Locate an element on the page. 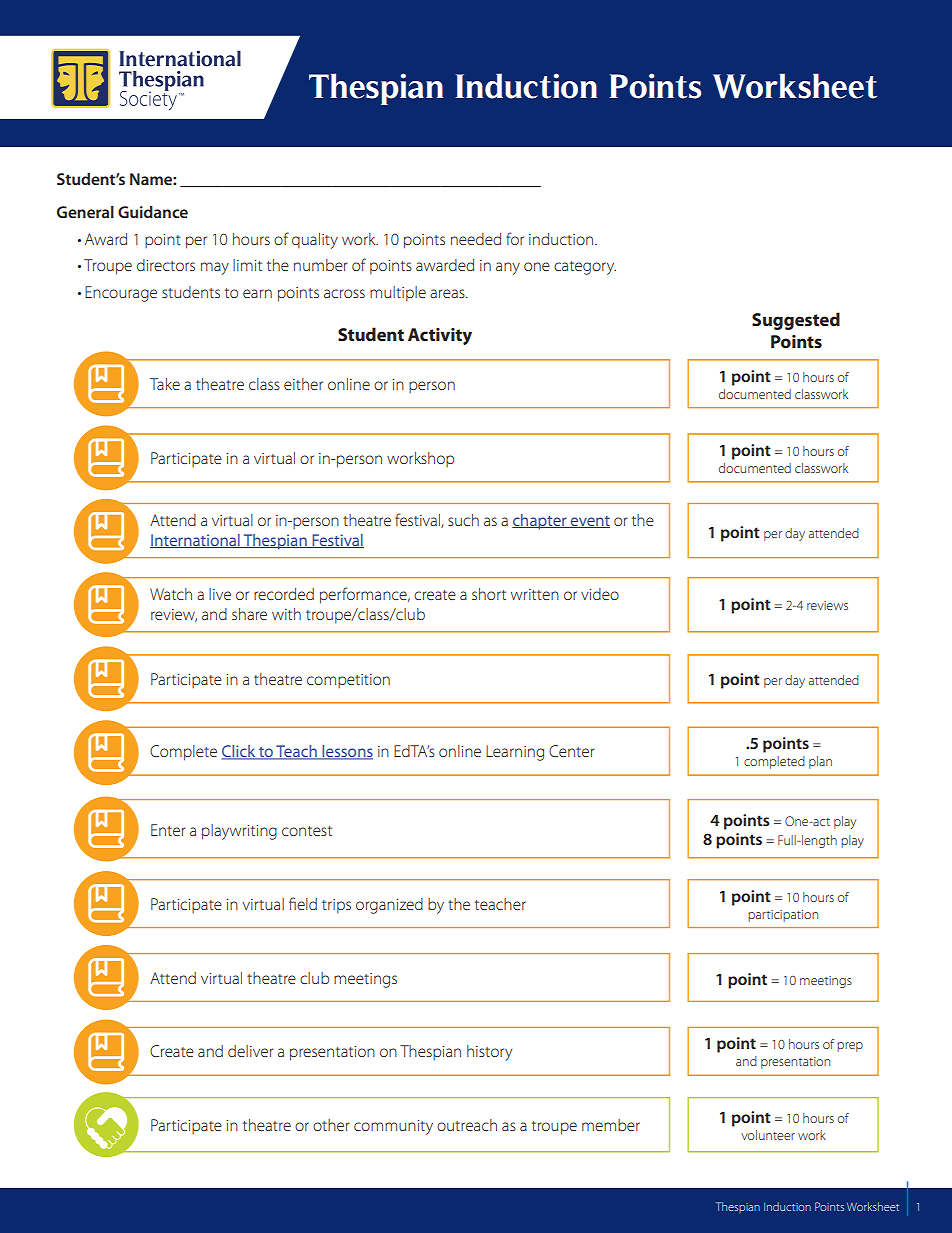 This document has height=1233, width=952. share is located at coordinates (249, 614).
